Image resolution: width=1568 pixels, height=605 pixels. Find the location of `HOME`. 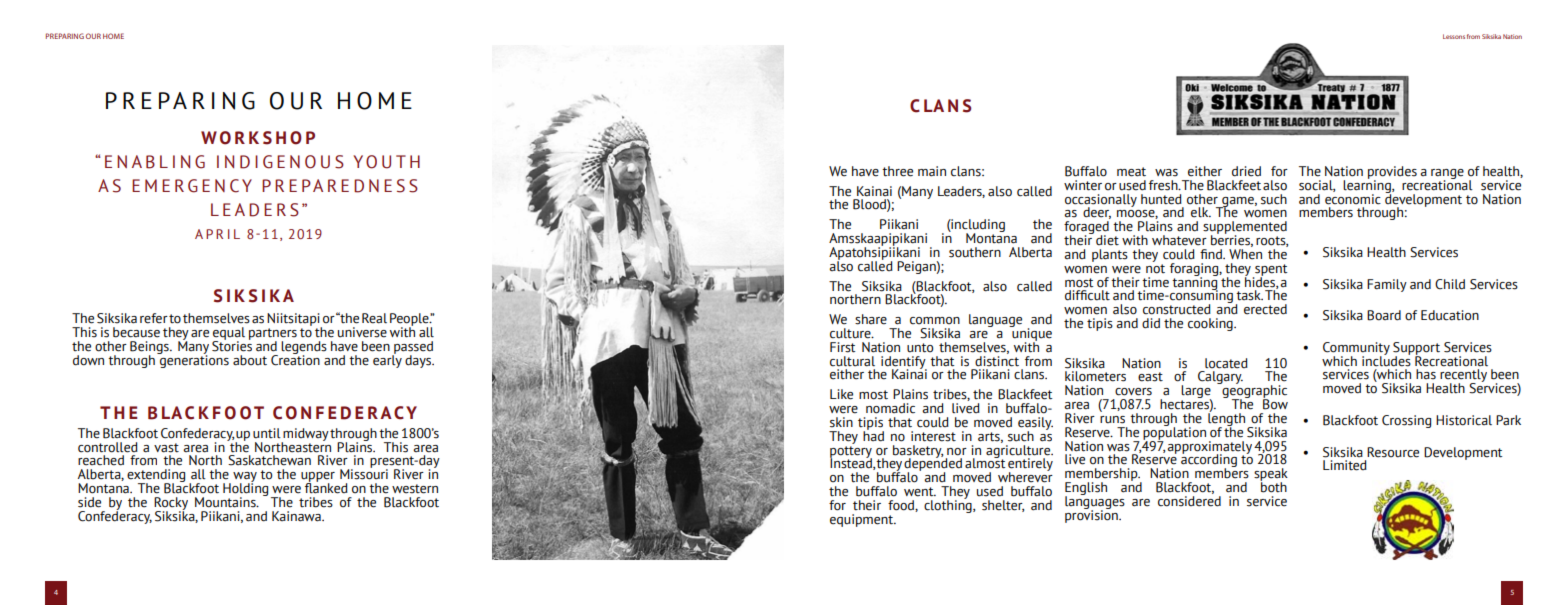

HOME is located at coordinates (113, 36).
